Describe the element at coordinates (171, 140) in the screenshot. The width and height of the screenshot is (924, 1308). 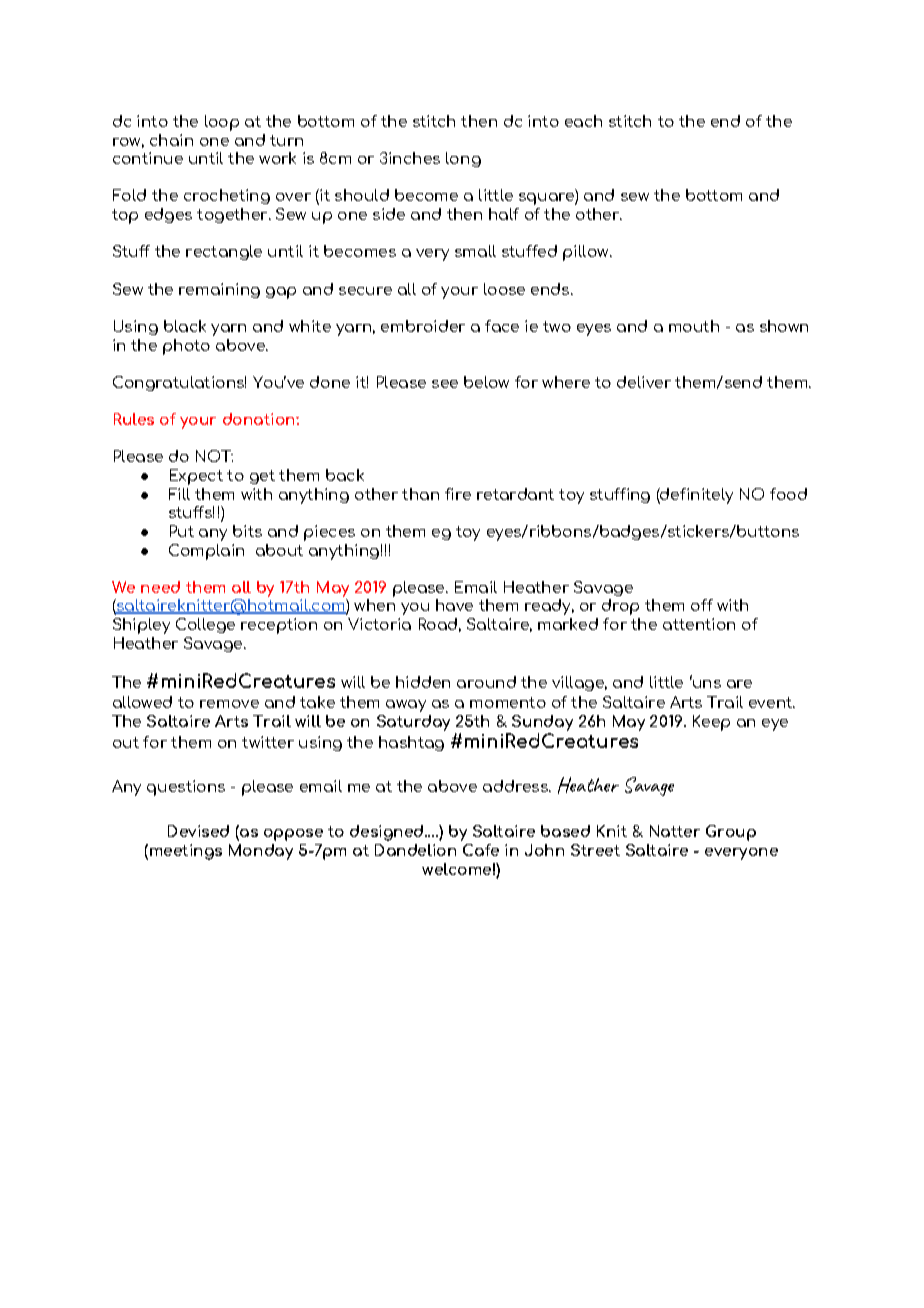
I see `chain` at that location.
